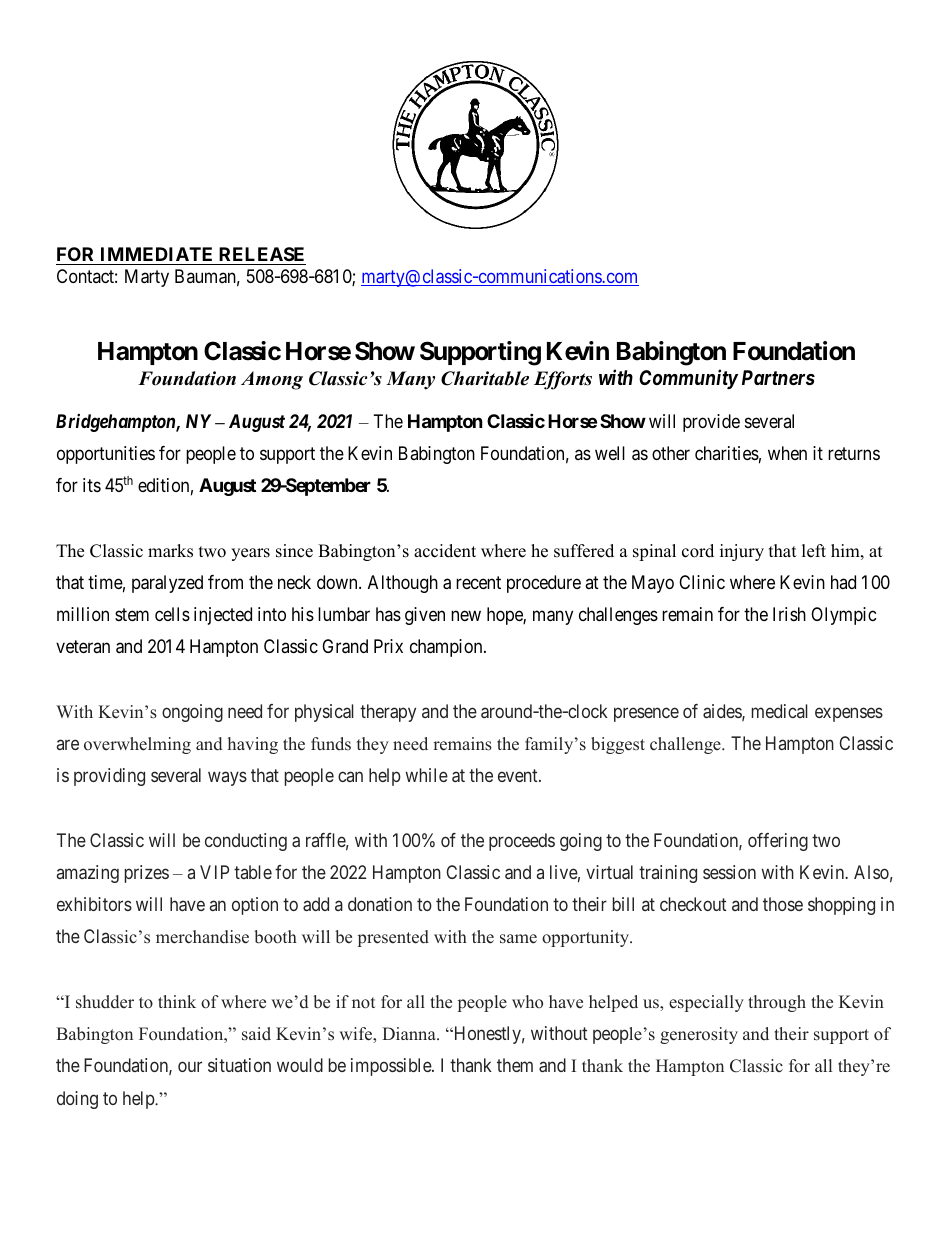  I want to click on veteran, so click(83, 647).
